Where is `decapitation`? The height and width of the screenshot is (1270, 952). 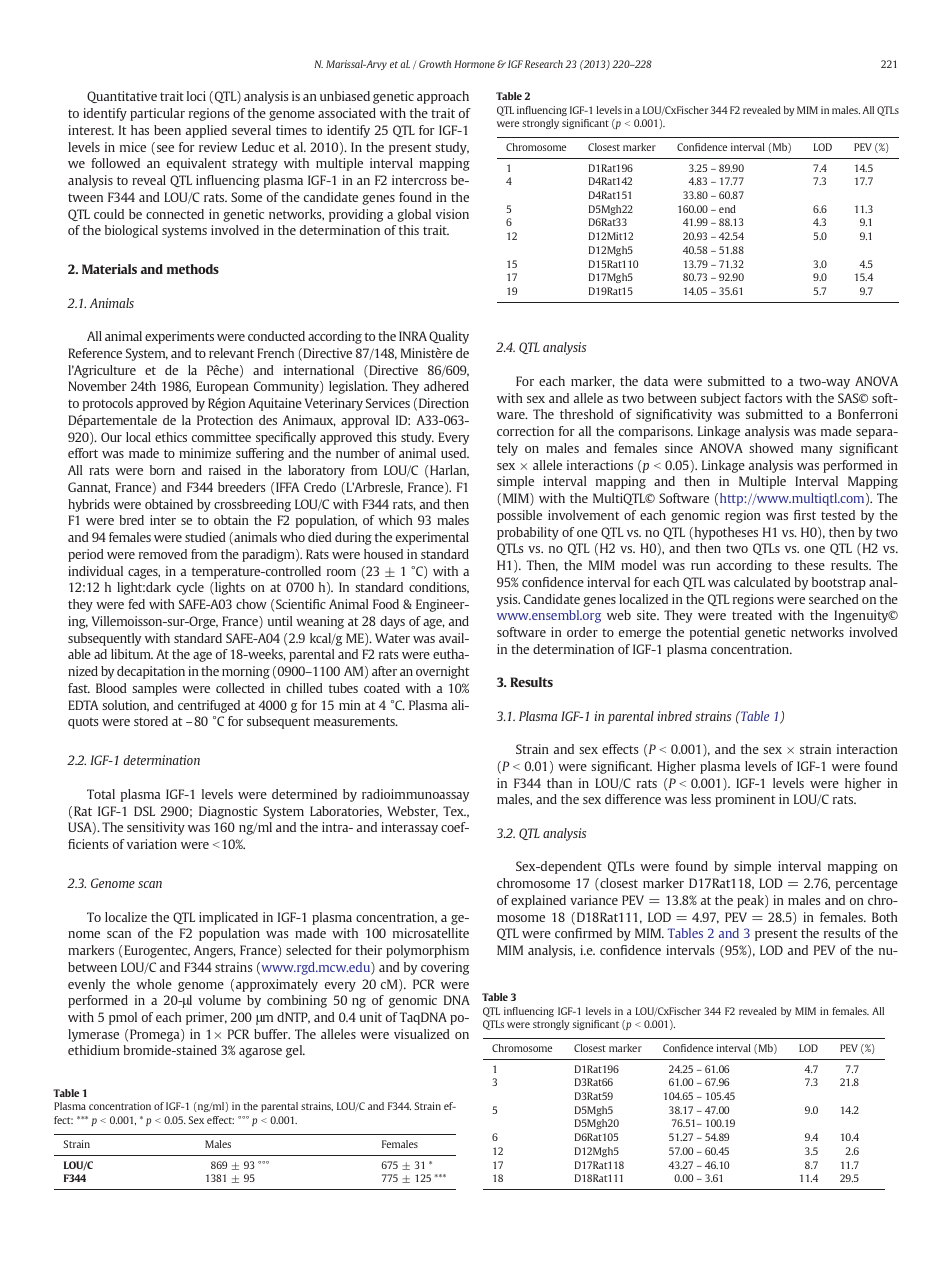
decapitation is located at coordinates (151, 672).
